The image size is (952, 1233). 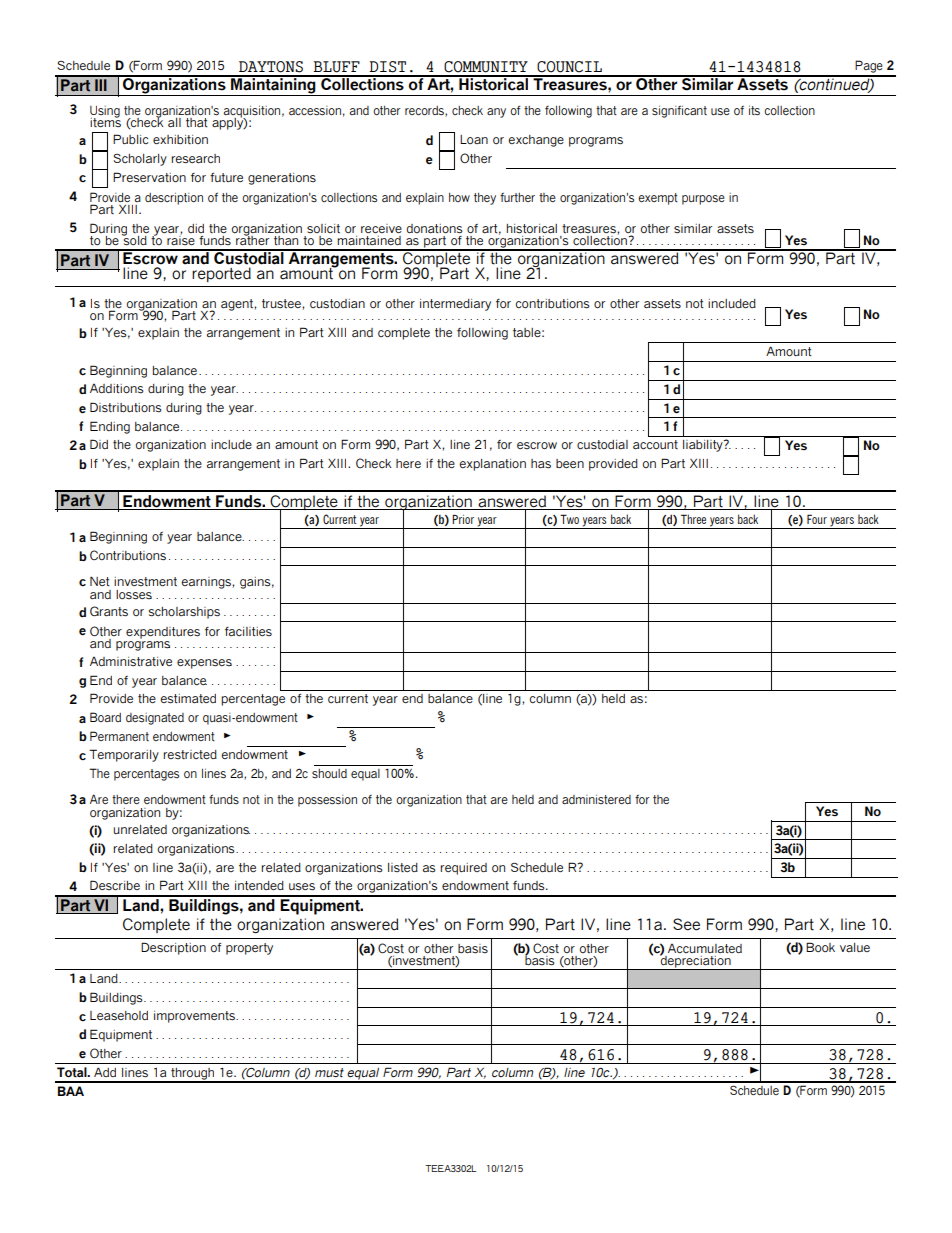 What do you see at coordinates (463, 519) in the screenshot?
I see `Prior` at bounding box center [463, 519].
